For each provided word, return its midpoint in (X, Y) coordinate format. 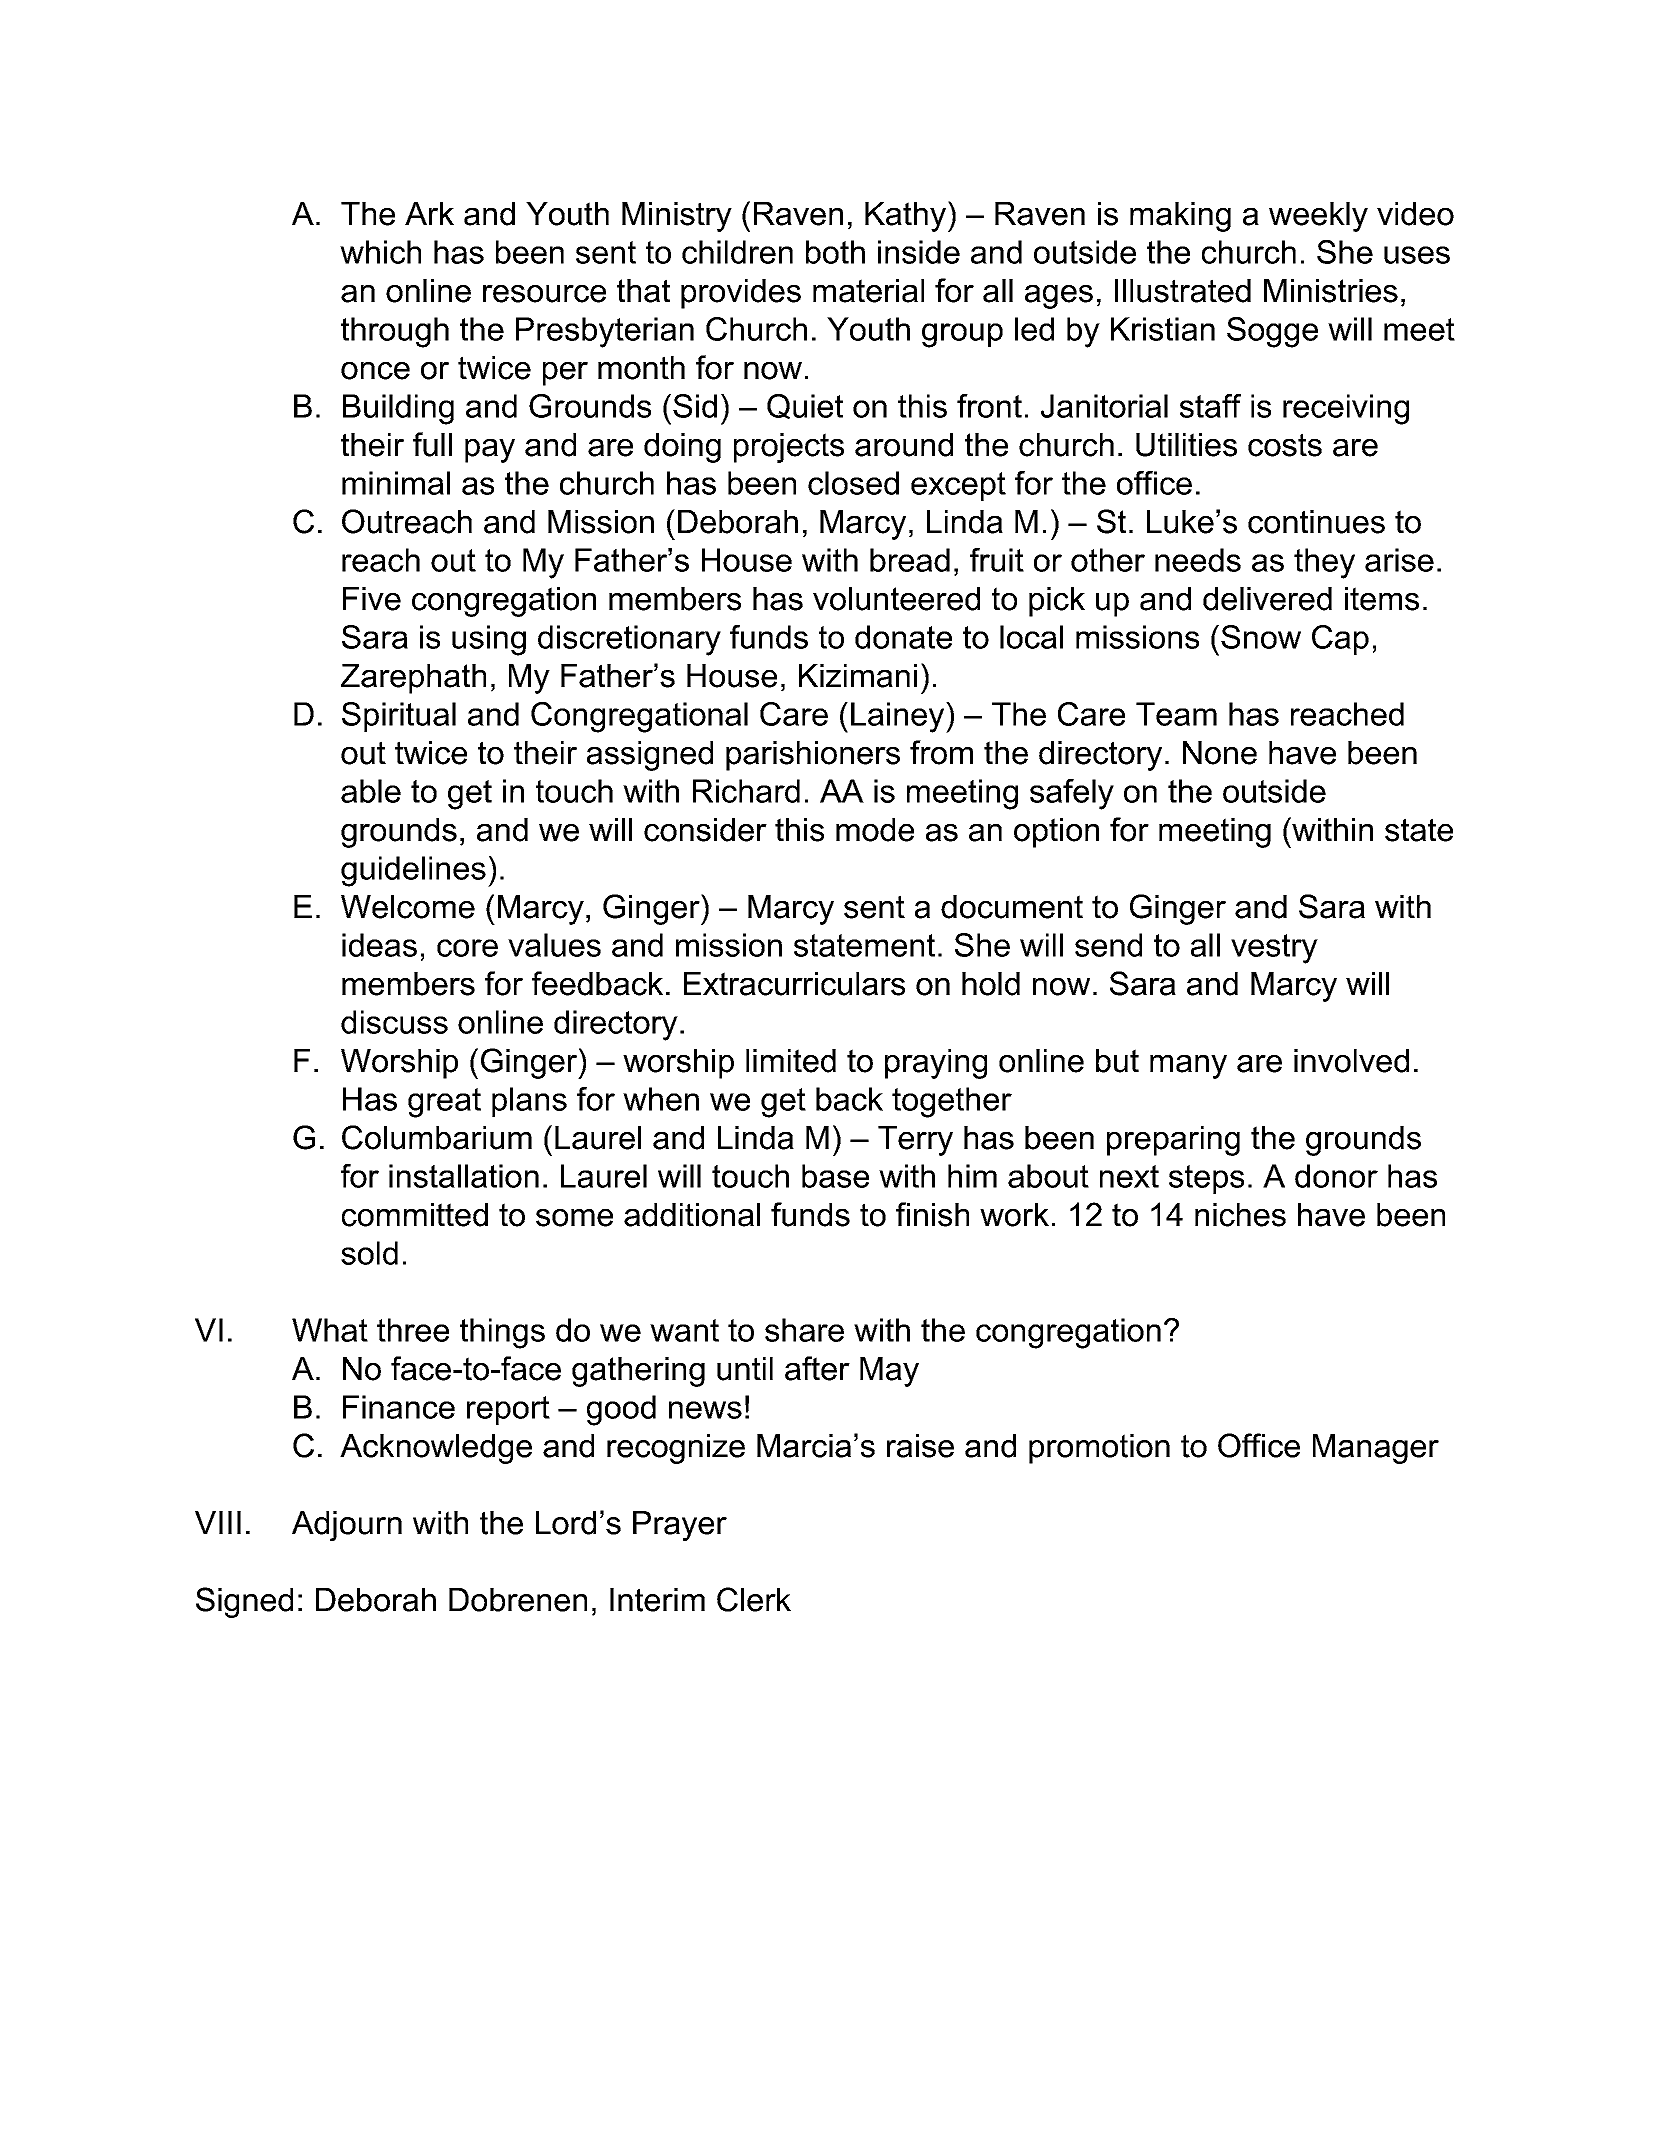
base (835, 1176)
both (835, 252)
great (444, 1103)
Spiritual (399, 717)
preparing (1173, 1141)
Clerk (754, 1599)
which (380, 252)
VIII (218, 1522)
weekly (1318, 217)
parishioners (813, 756)
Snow (1261, 637)
